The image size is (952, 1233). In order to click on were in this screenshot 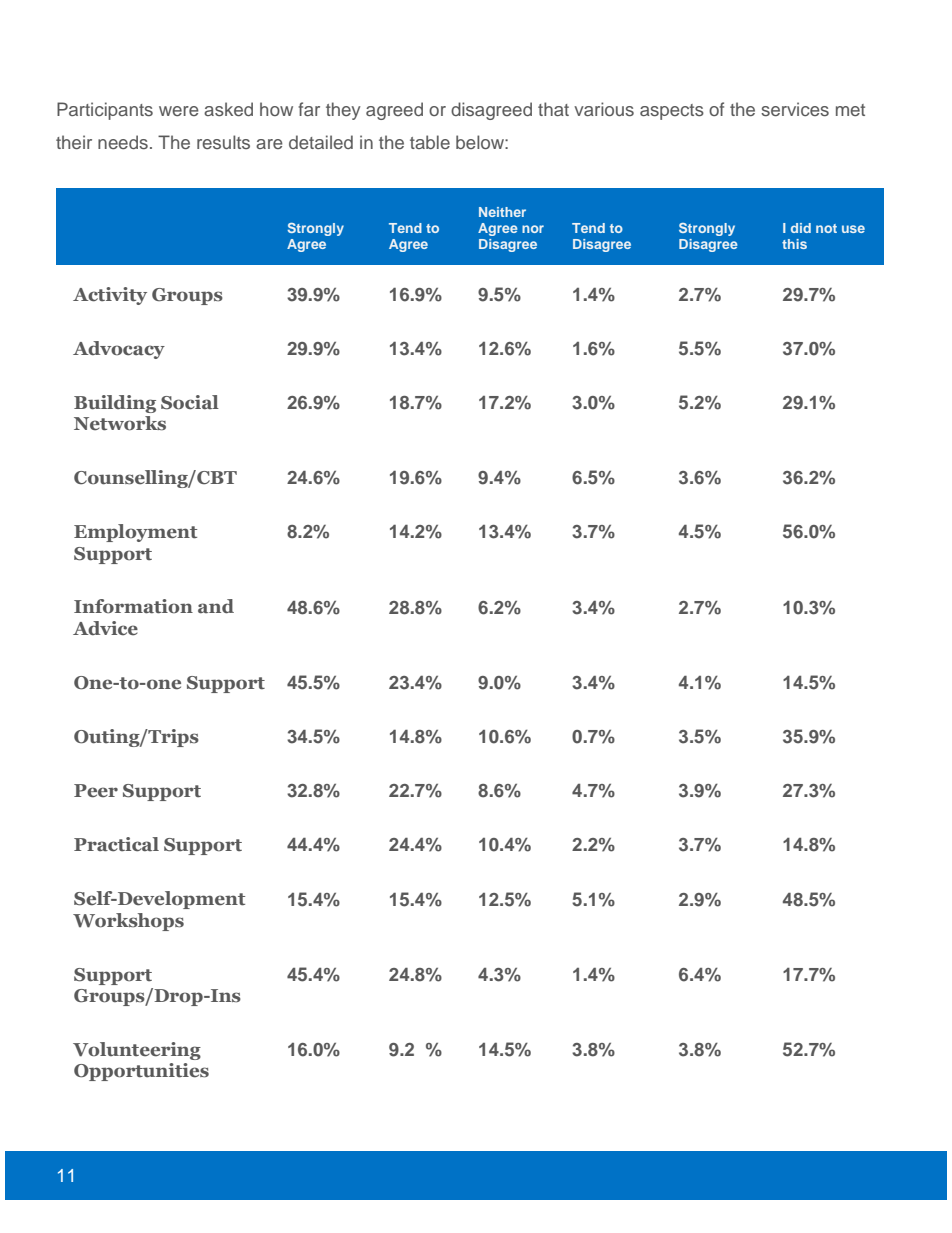, I will do `click(179, 111)`.
